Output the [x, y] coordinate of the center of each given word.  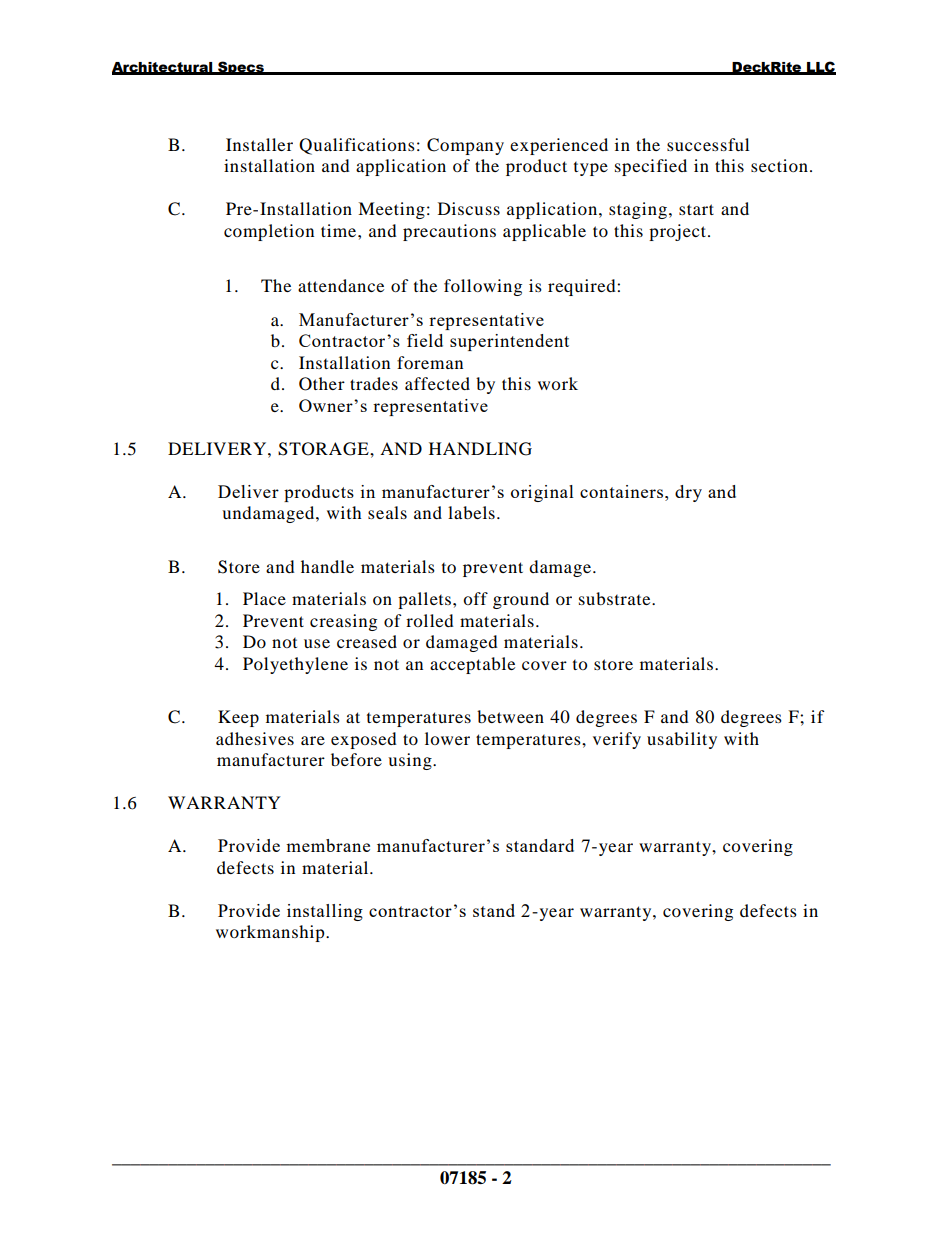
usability [682, 740]
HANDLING [480, 449]
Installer [259, 144]
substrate [616, 598]
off [475, 598]
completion [269, 232]
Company [465, 146]
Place [264, 598]
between [510, 716]
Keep [238, 718]
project [679, 232]
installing [325, 912]
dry [688, 493]
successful [708, 144]
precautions [449, 232]
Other [322, 384]
